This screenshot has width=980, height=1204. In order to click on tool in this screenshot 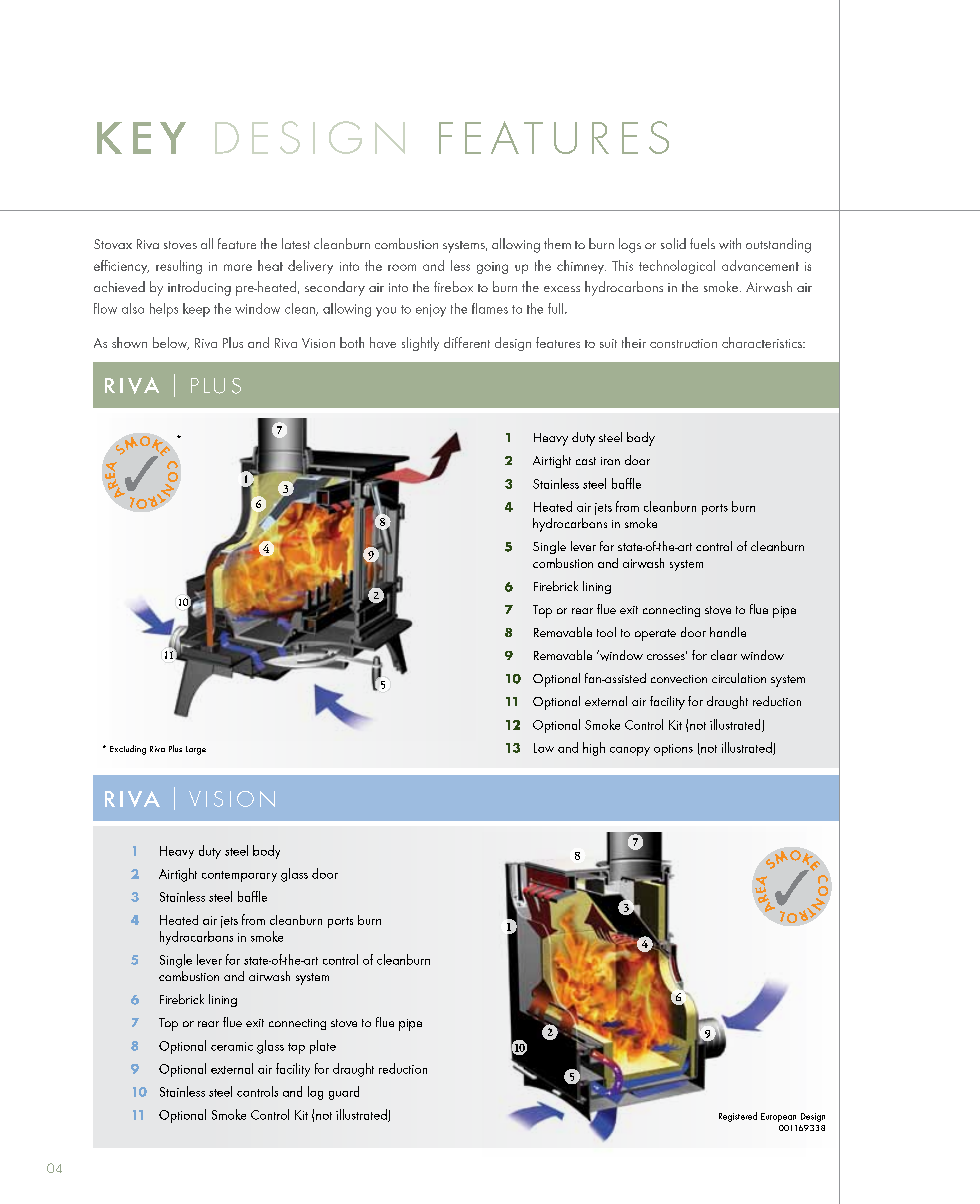, I will do `click(606, 632)`.
